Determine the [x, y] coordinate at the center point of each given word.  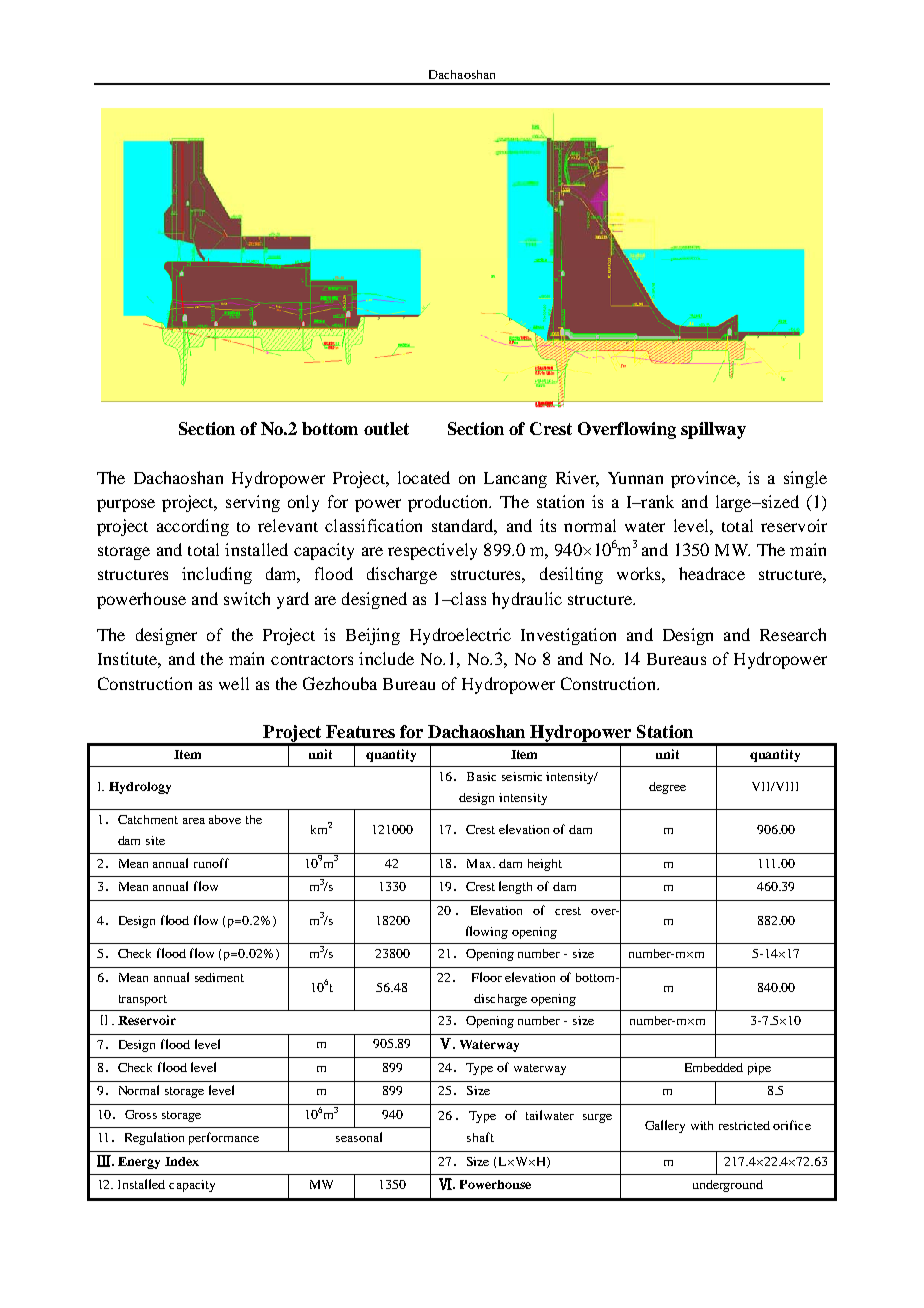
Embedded [714, 1067]
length [515, 887]
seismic [522, 776]
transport [143, 1000]
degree [667, 788]
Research [793, 634]
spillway [713, 430]
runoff [211, 863]
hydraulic [527, 600]
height [545, 865]
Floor [487, 977]
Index [182, 1161]
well [234, 683]
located [424, 477]
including [217, 575]
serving [253, 503]
